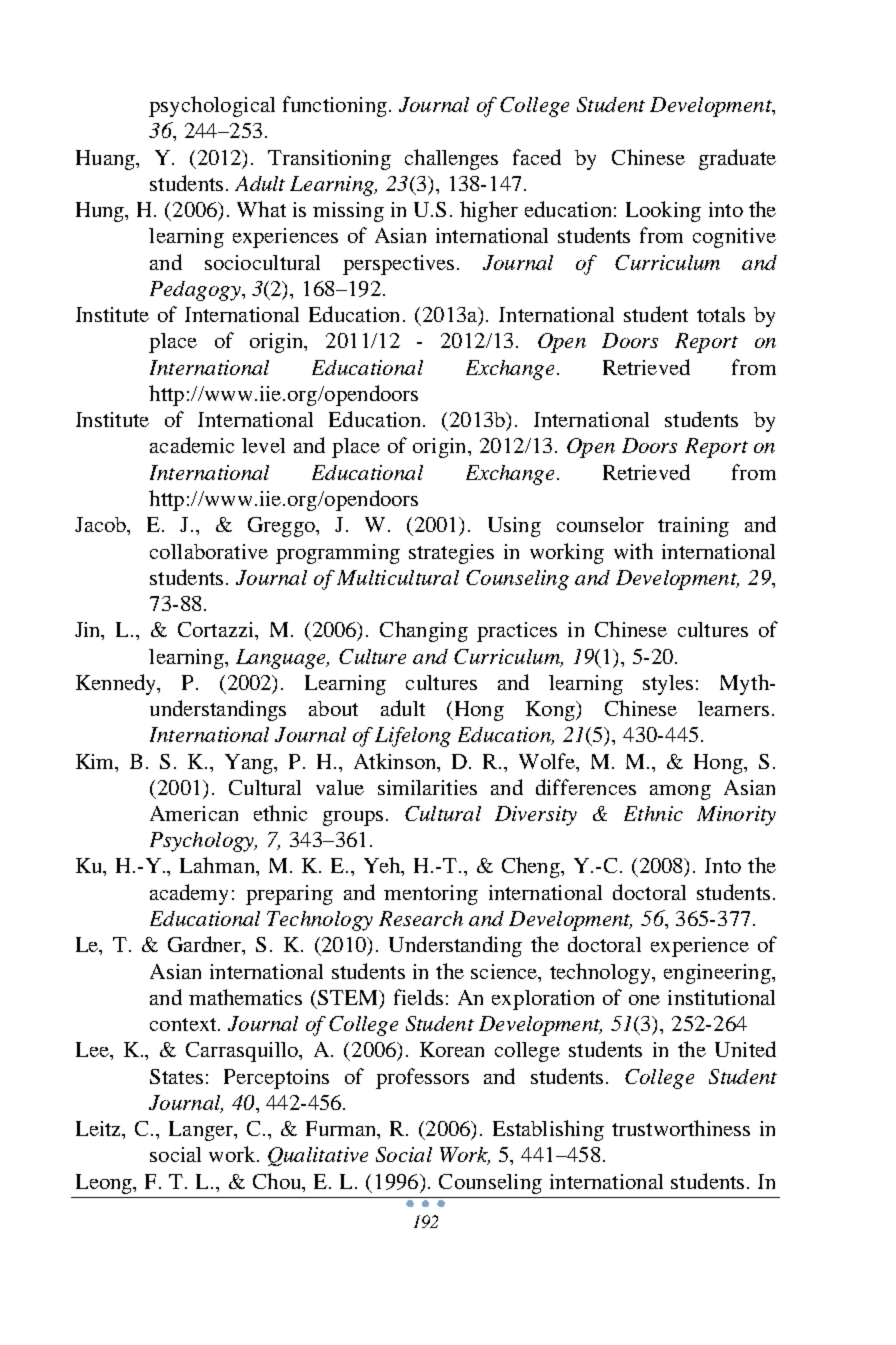  I want to click on Kennedy, so click(117, 684).
